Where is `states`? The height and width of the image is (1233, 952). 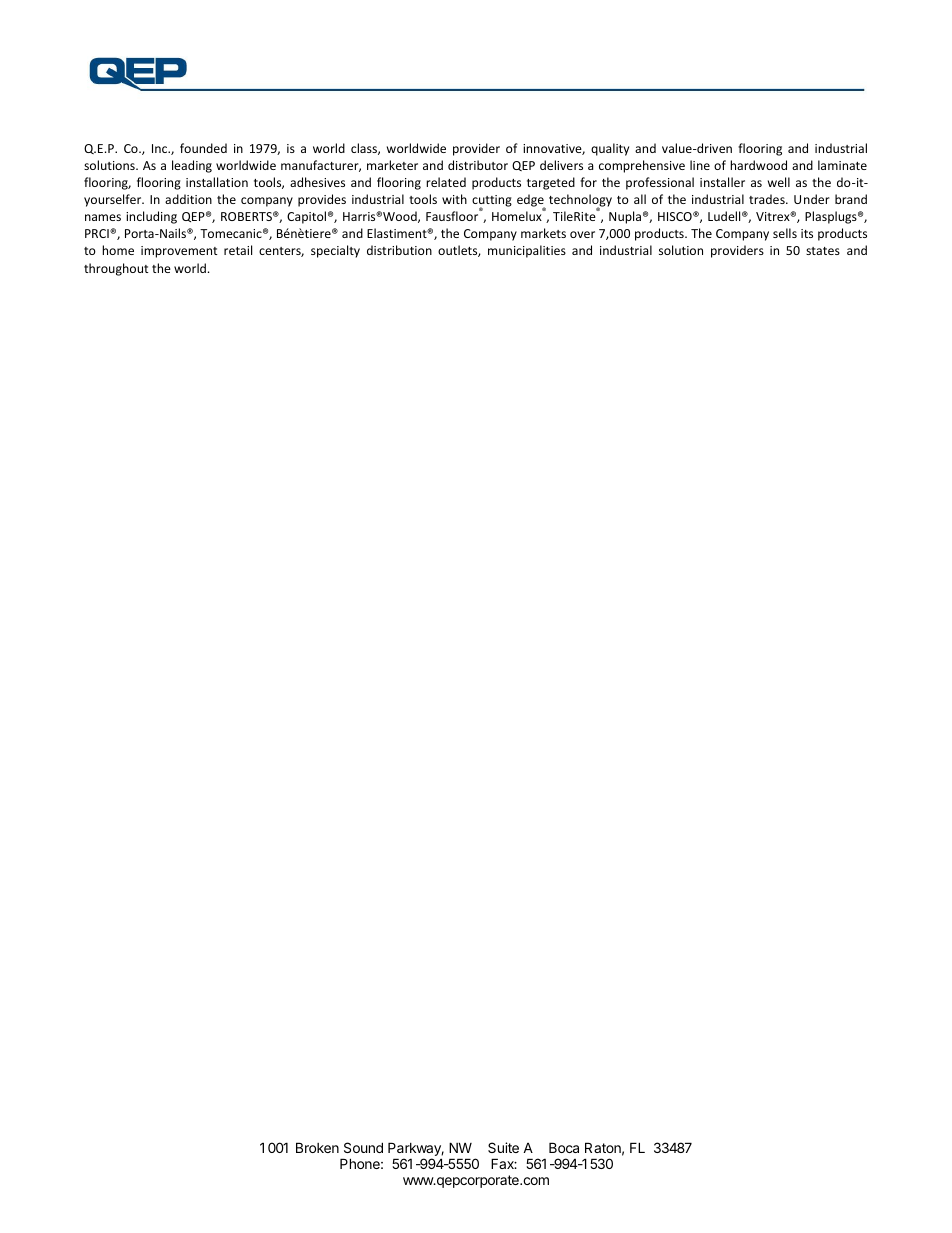
states is located at coordinates (823, 251).
